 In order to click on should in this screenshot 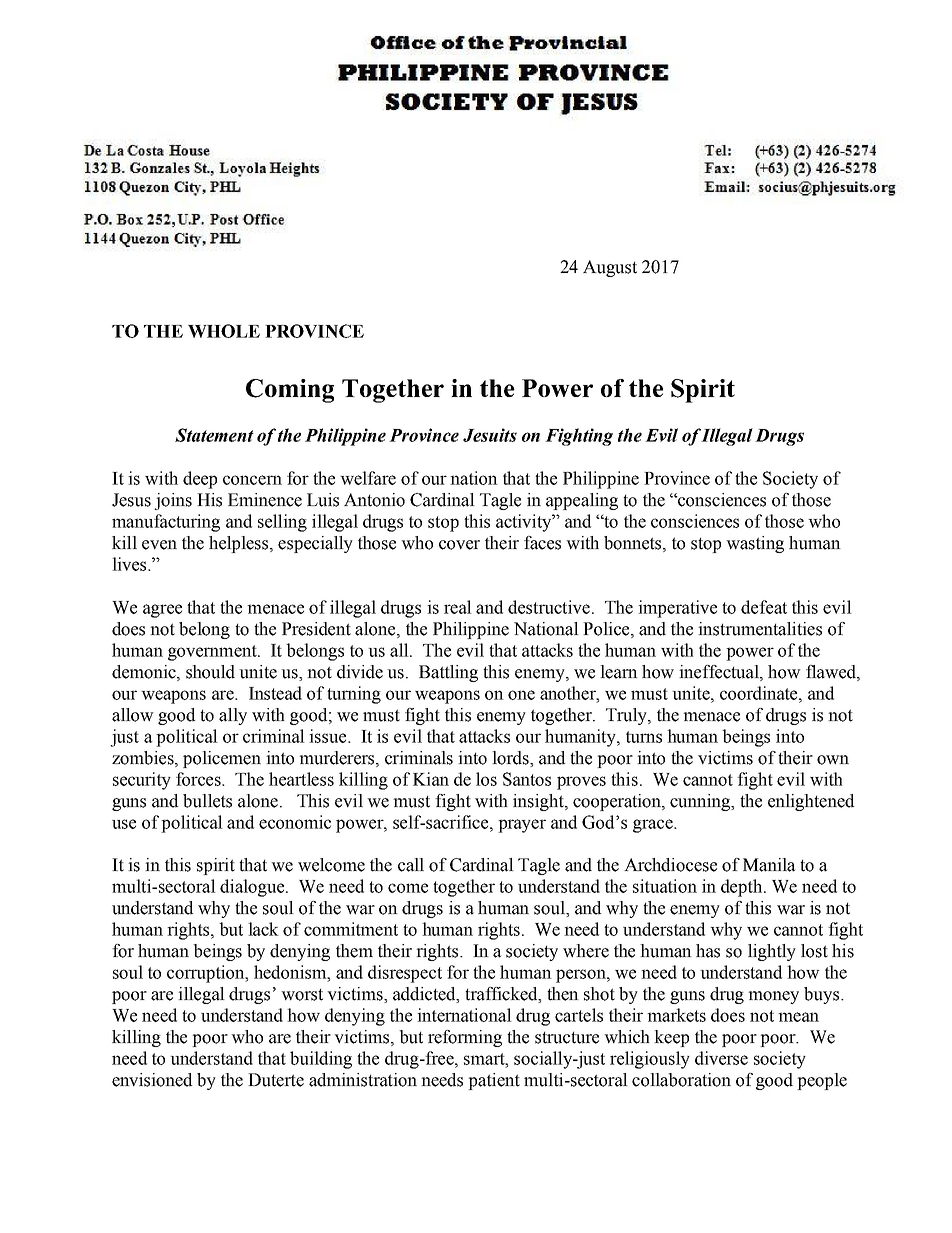, I will do `click(210, 672)`.
